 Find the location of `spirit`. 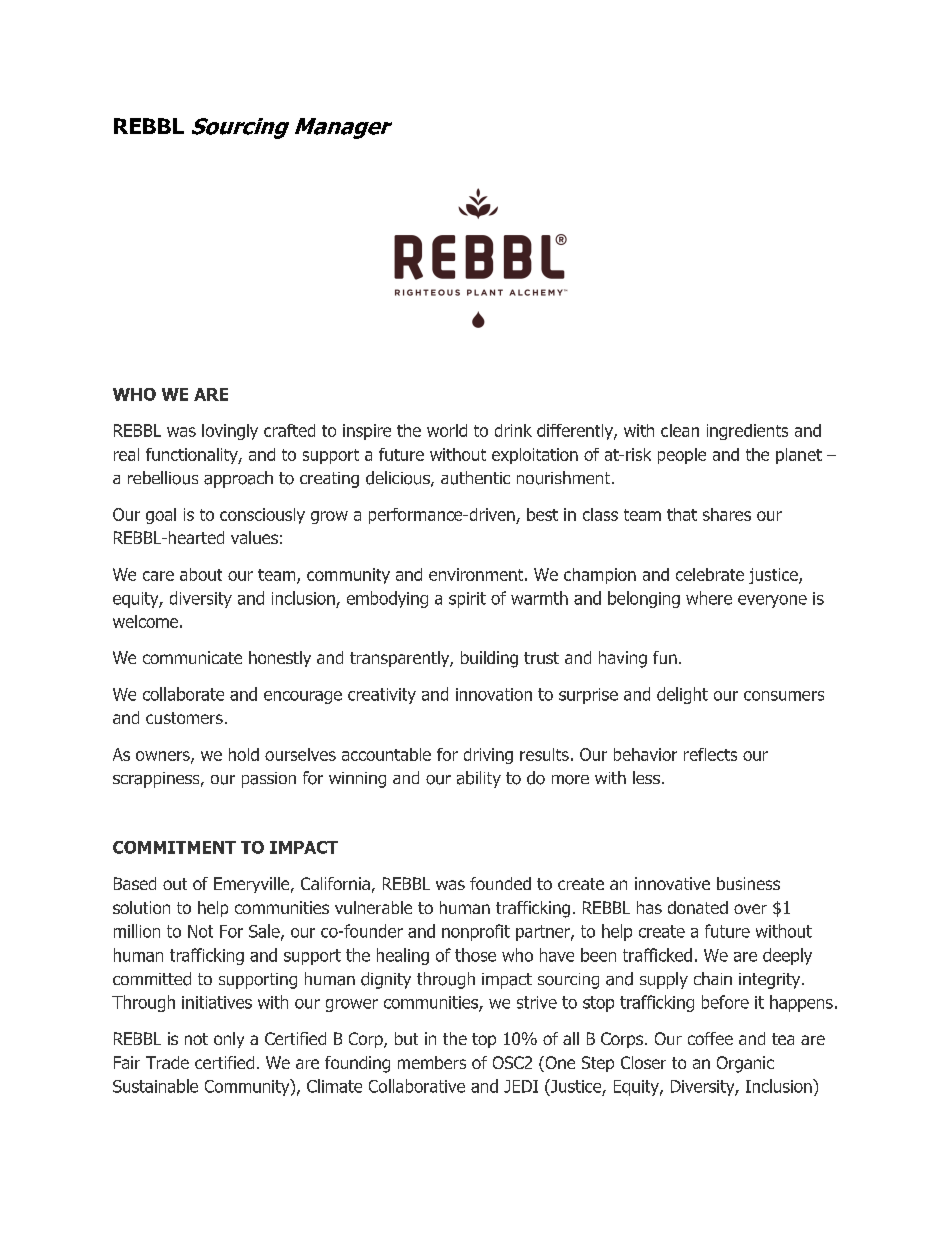

spirit is located at coordinates (467, 600).
